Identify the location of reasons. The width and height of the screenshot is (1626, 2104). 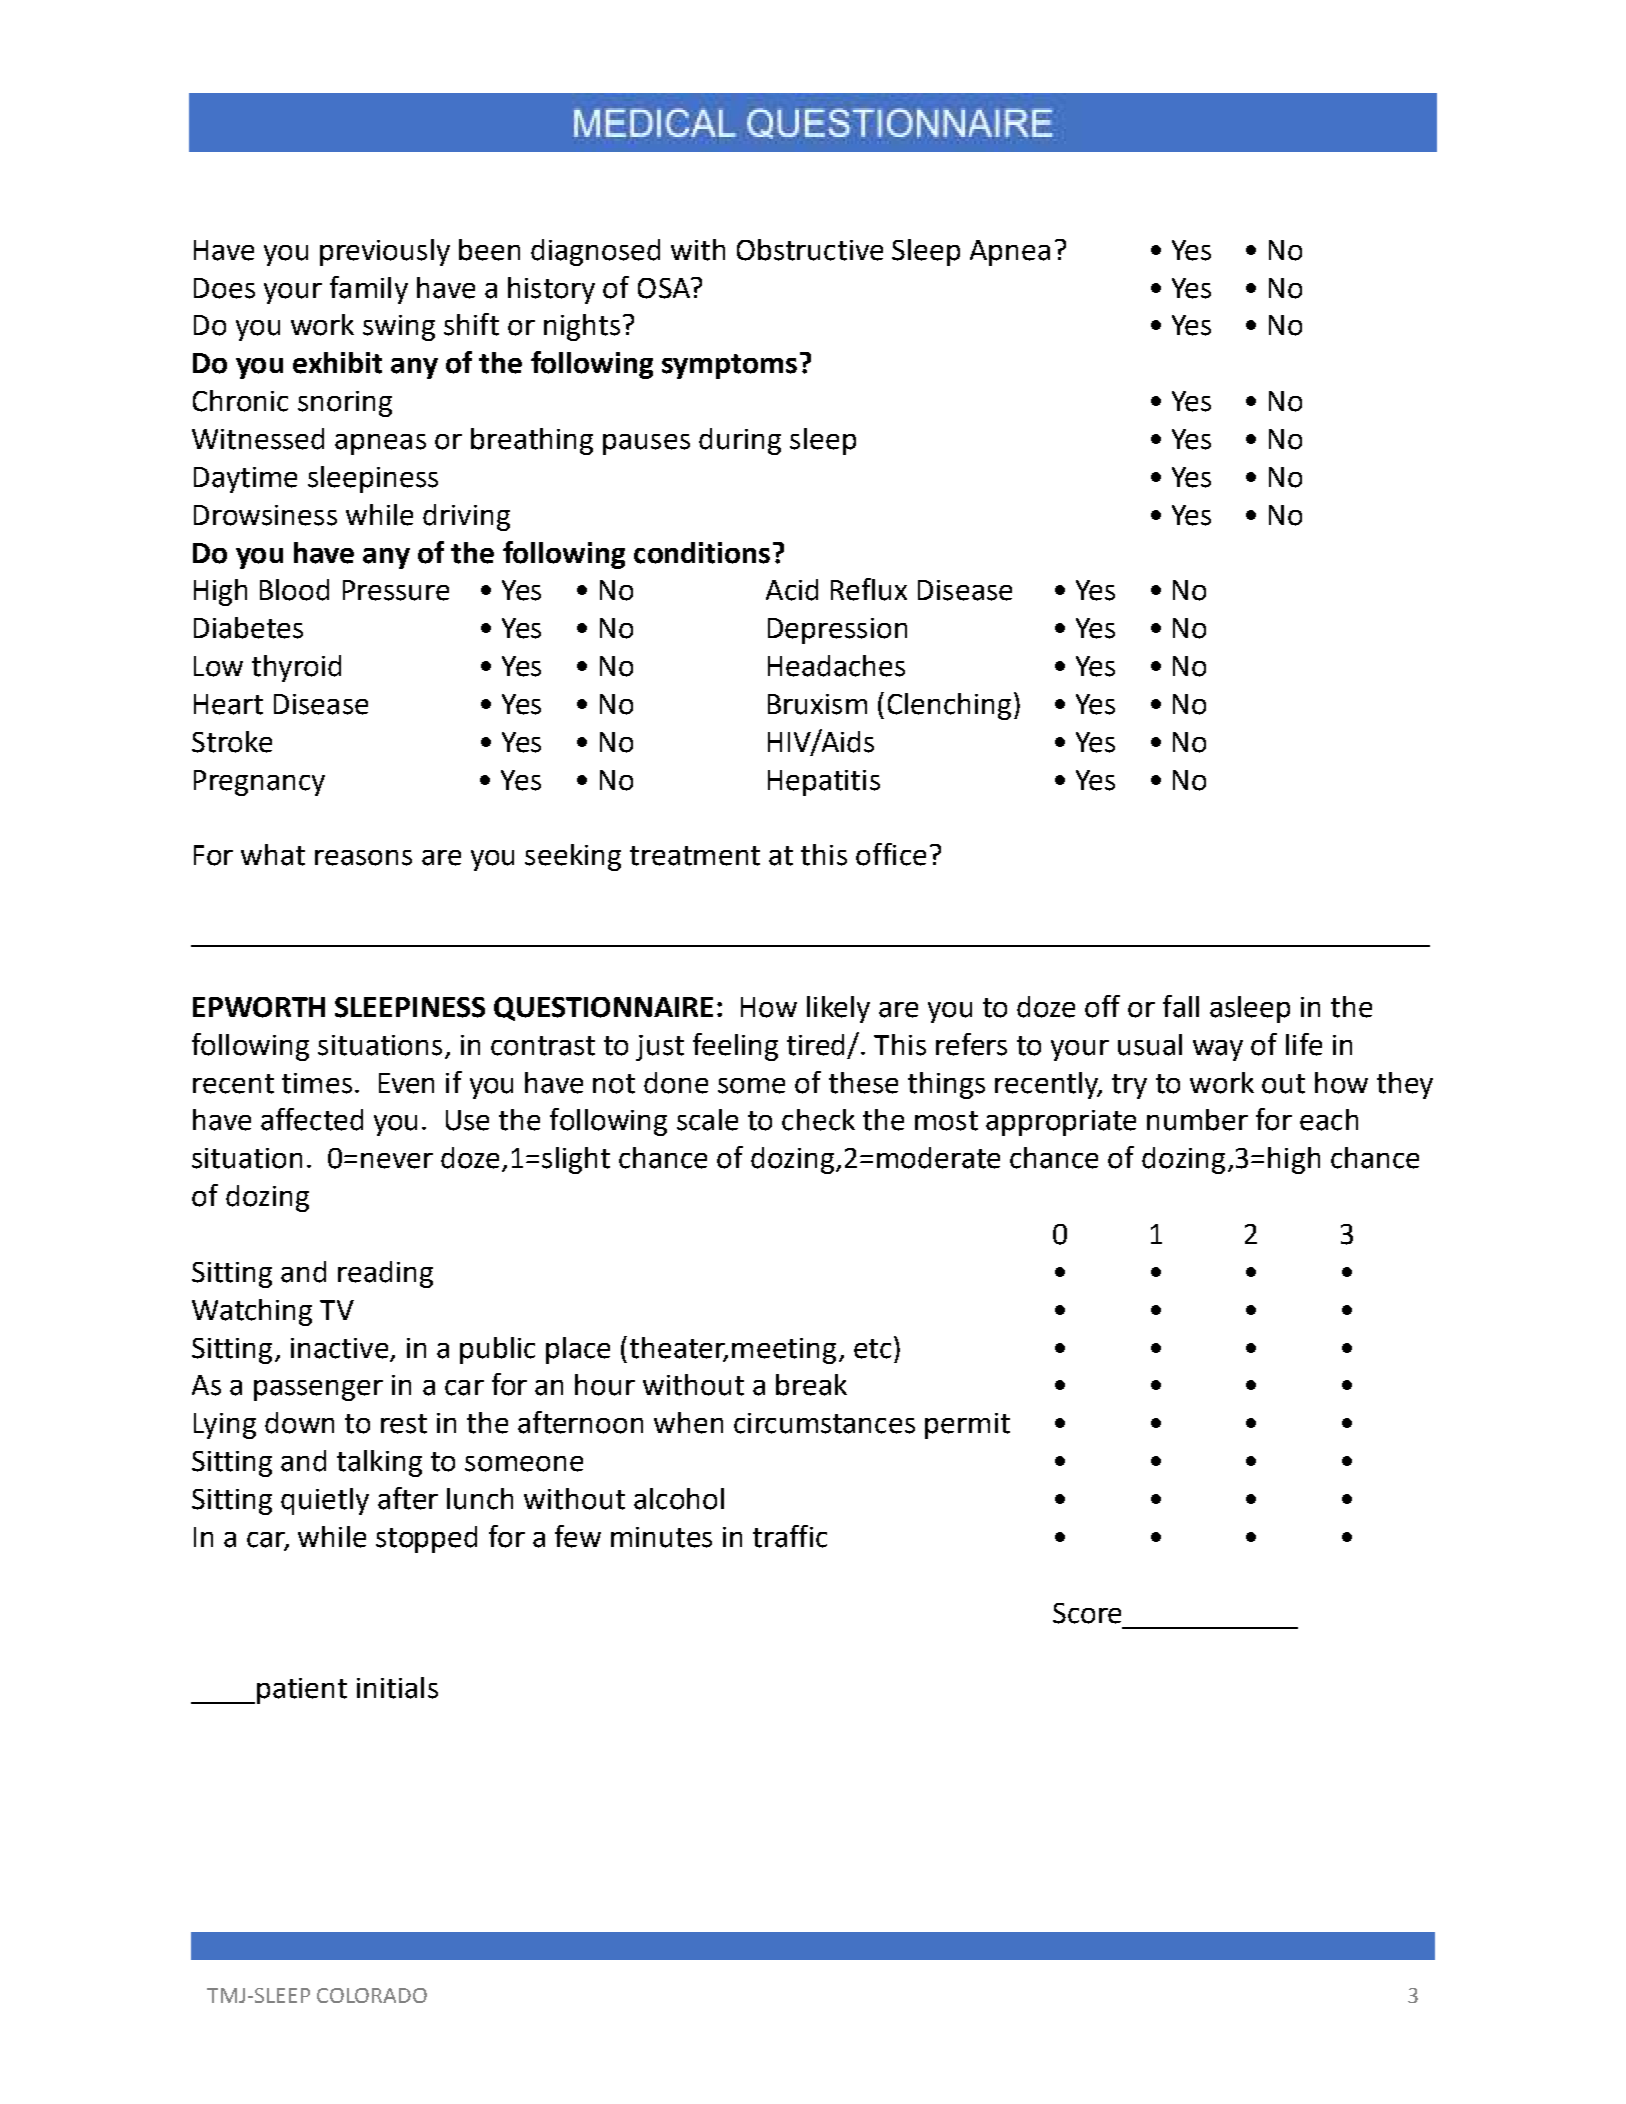
(363, 858).
